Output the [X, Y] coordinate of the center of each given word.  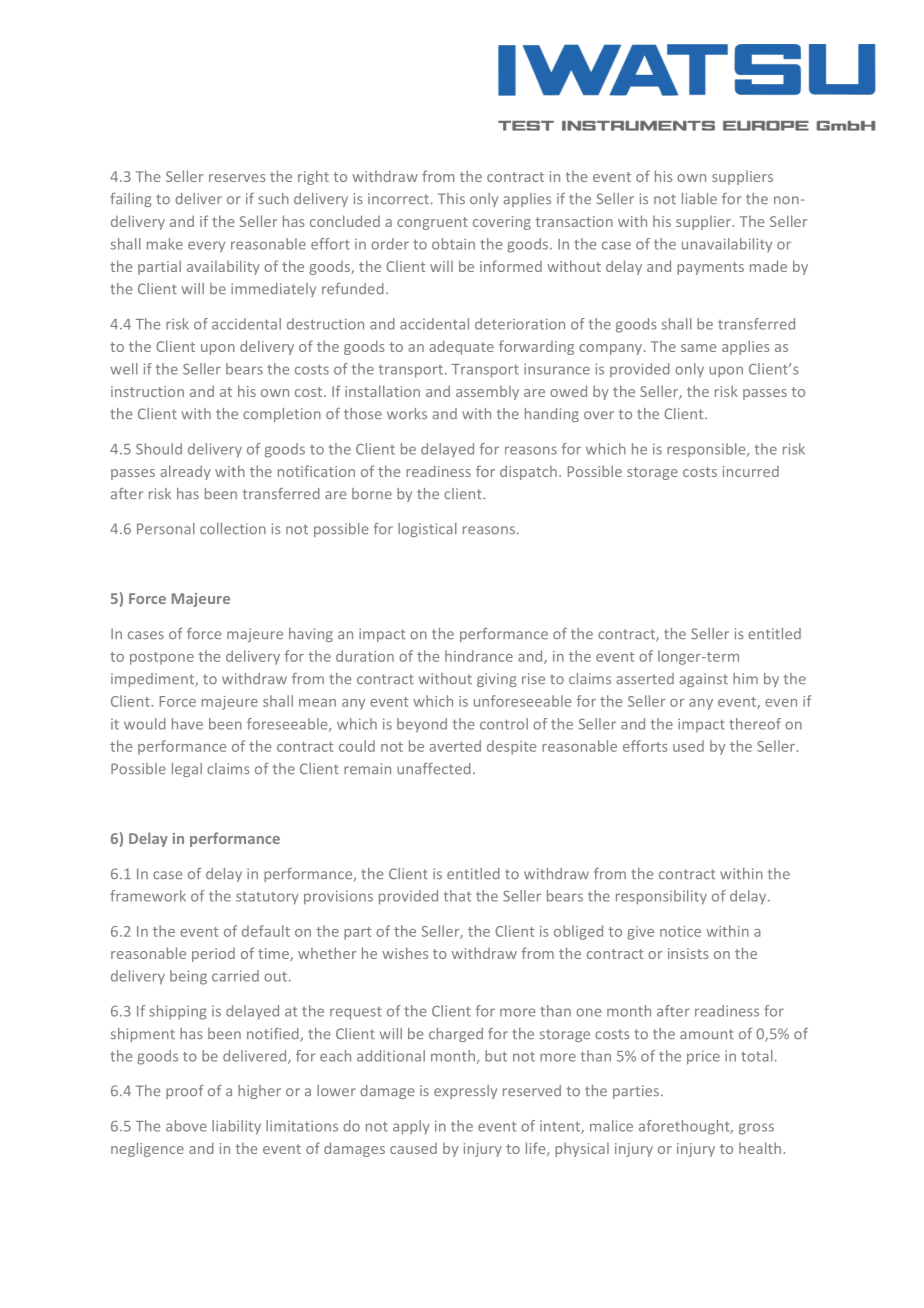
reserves [237, 178]
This [451, 198]
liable [699, 198]
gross [756, 1129]
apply [411, 1127]
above [186, 1126]
